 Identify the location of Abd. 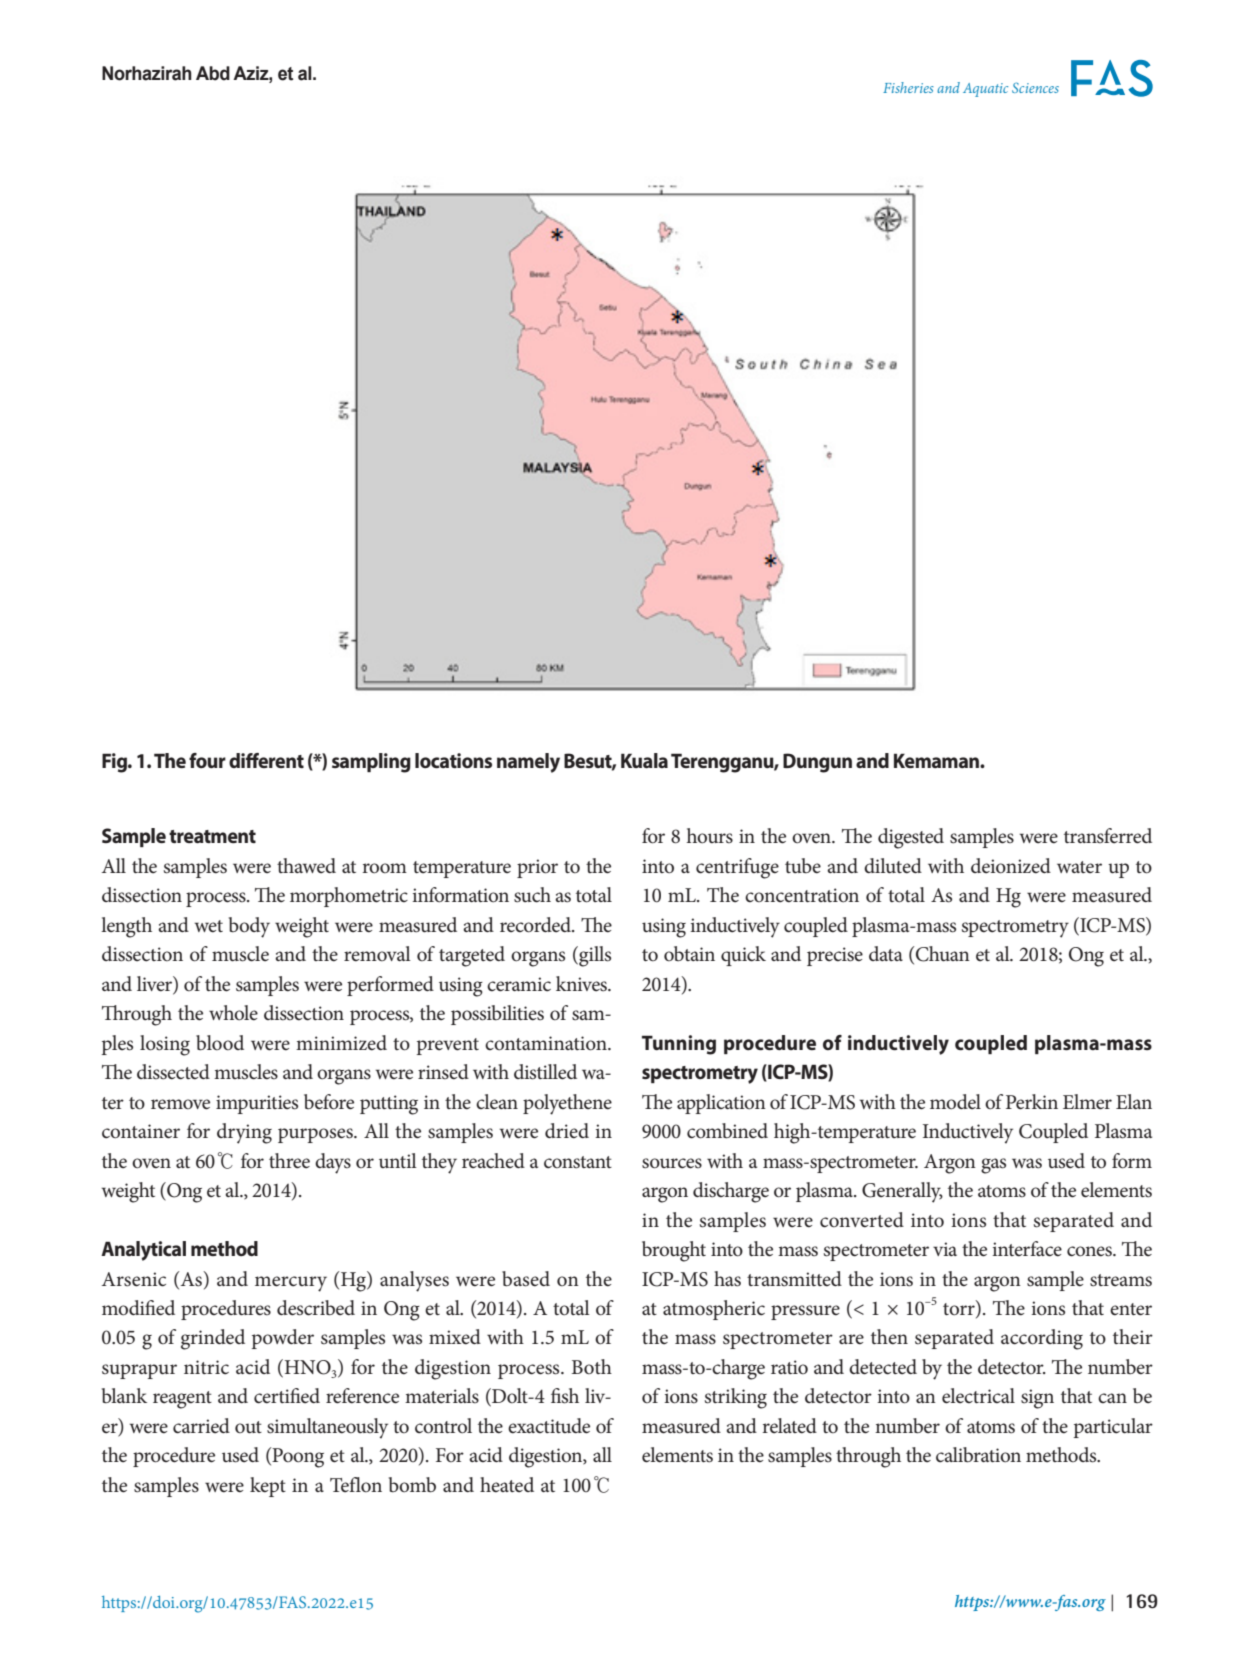
(213, 73).
